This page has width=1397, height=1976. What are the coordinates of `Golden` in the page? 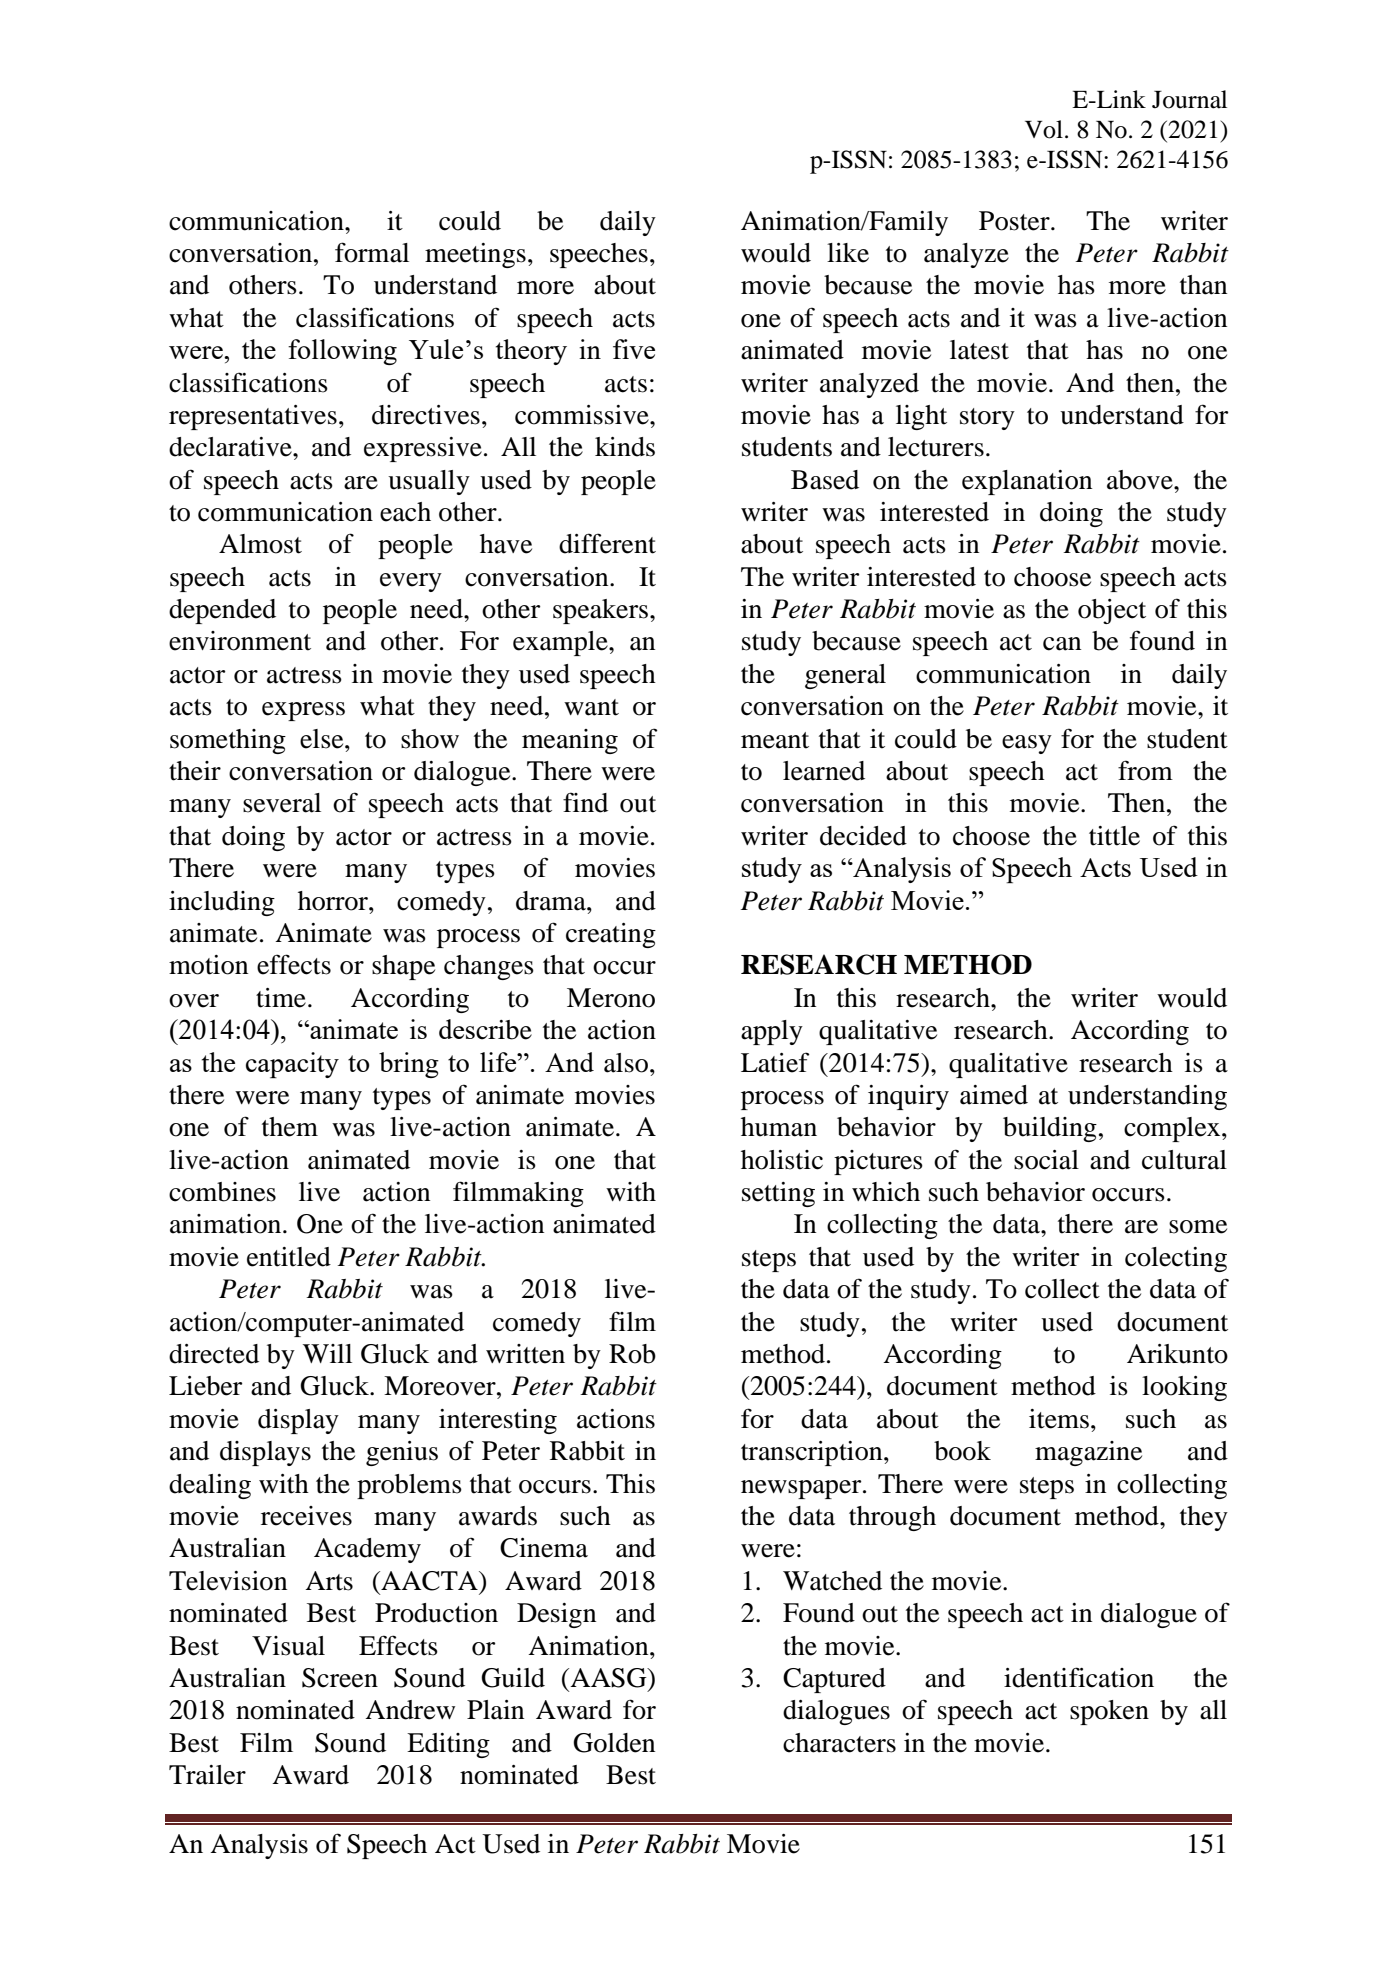 It's located at (614, 1743).
